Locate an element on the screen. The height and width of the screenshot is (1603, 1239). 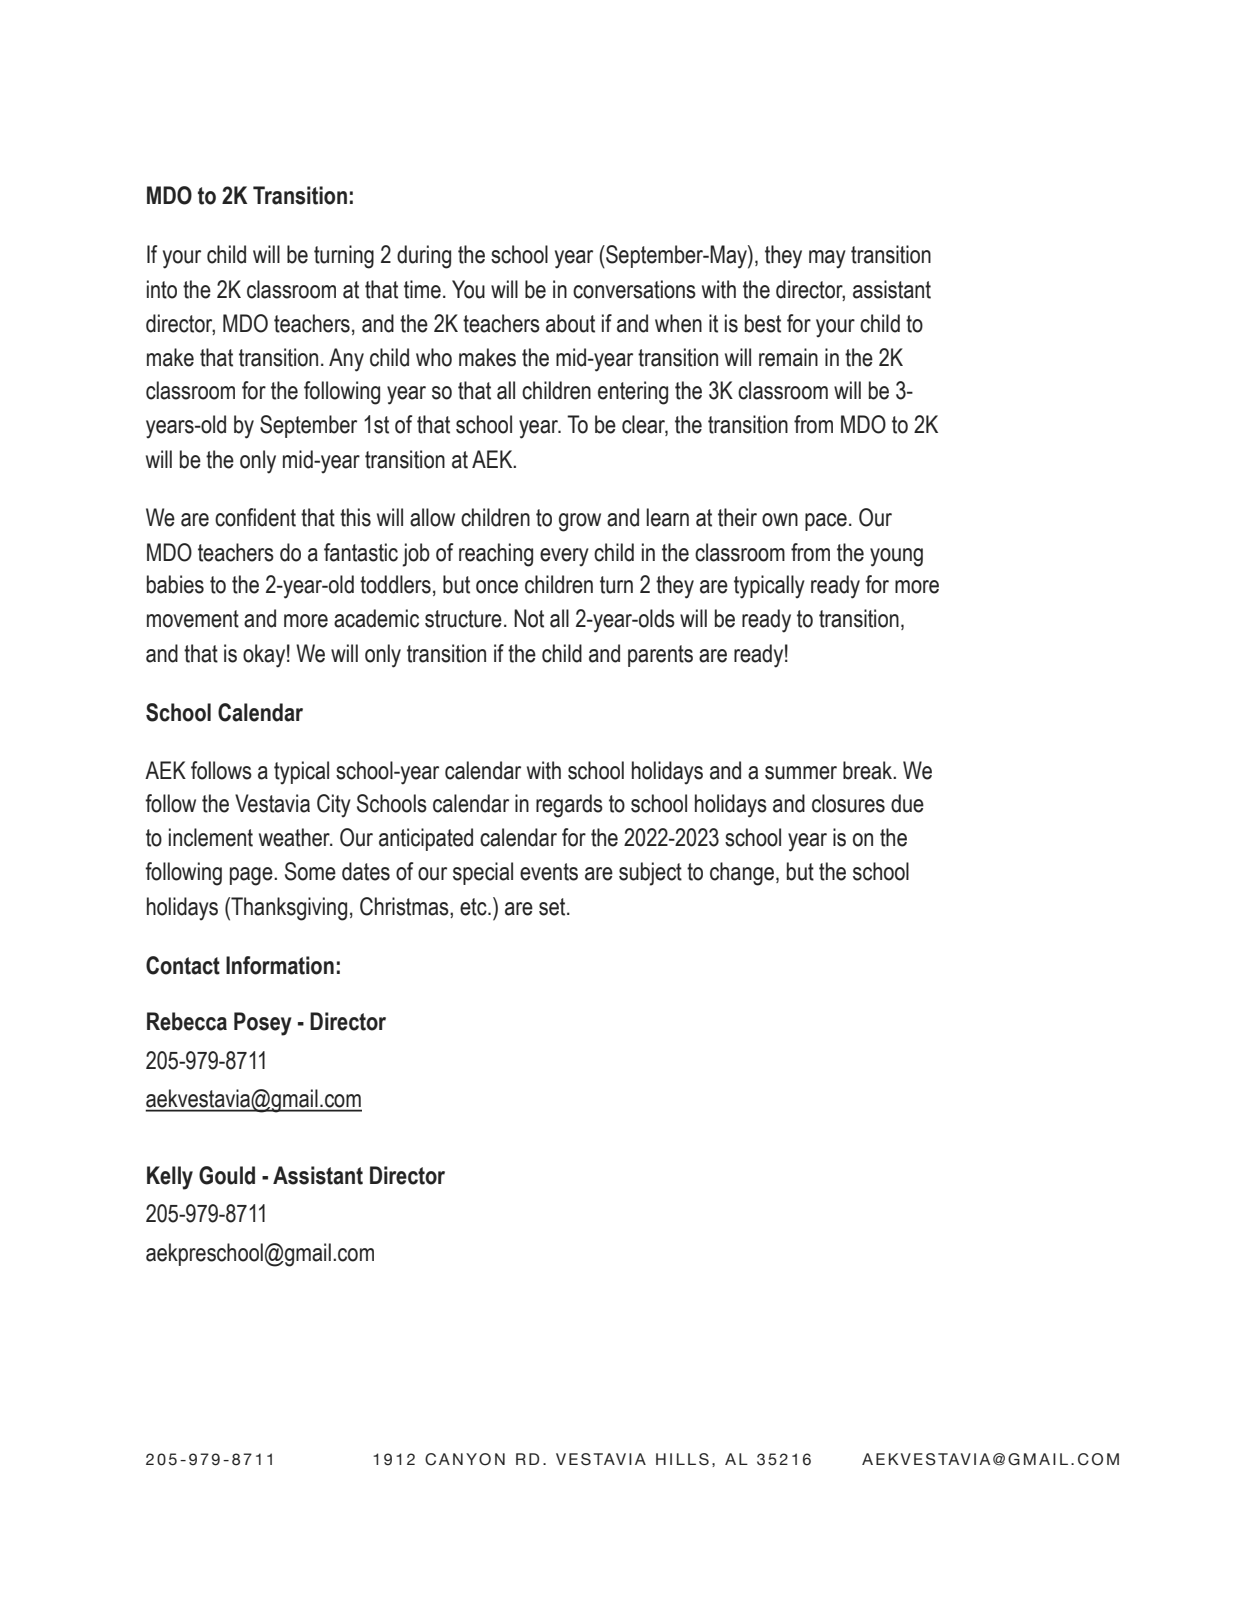
change is located at coordinates (743, 874).
